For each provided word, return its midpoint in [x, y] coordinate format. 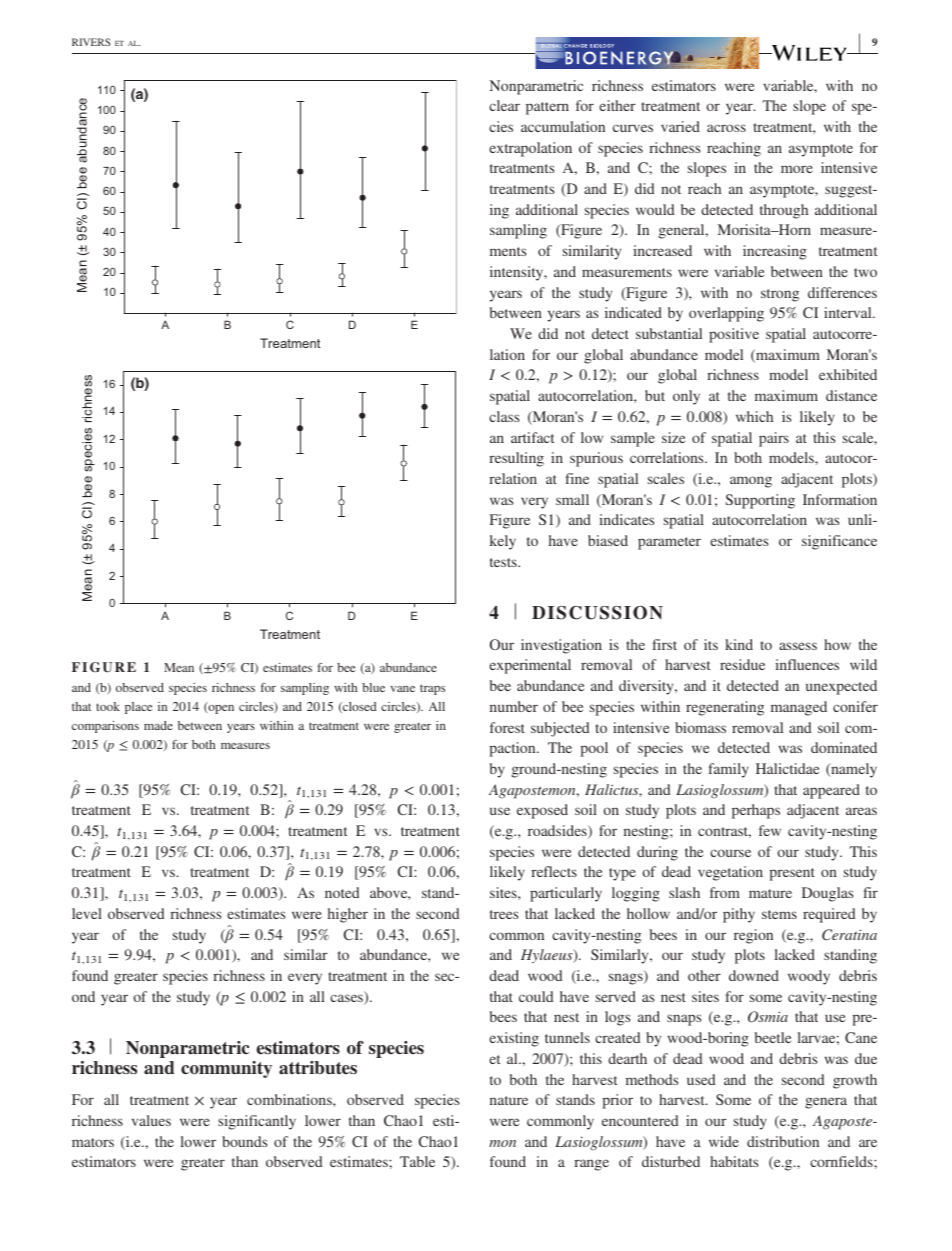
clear [504, 105]
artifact [532, 437]
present [792, 874]
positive [734, 335]
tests [504, 562]
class [504, 416]
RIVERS [91, 42]
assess [798, 646]
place [138, 708]
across [726, 128]
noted [342, 892]
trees [504, 914]
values [151, 1120]
